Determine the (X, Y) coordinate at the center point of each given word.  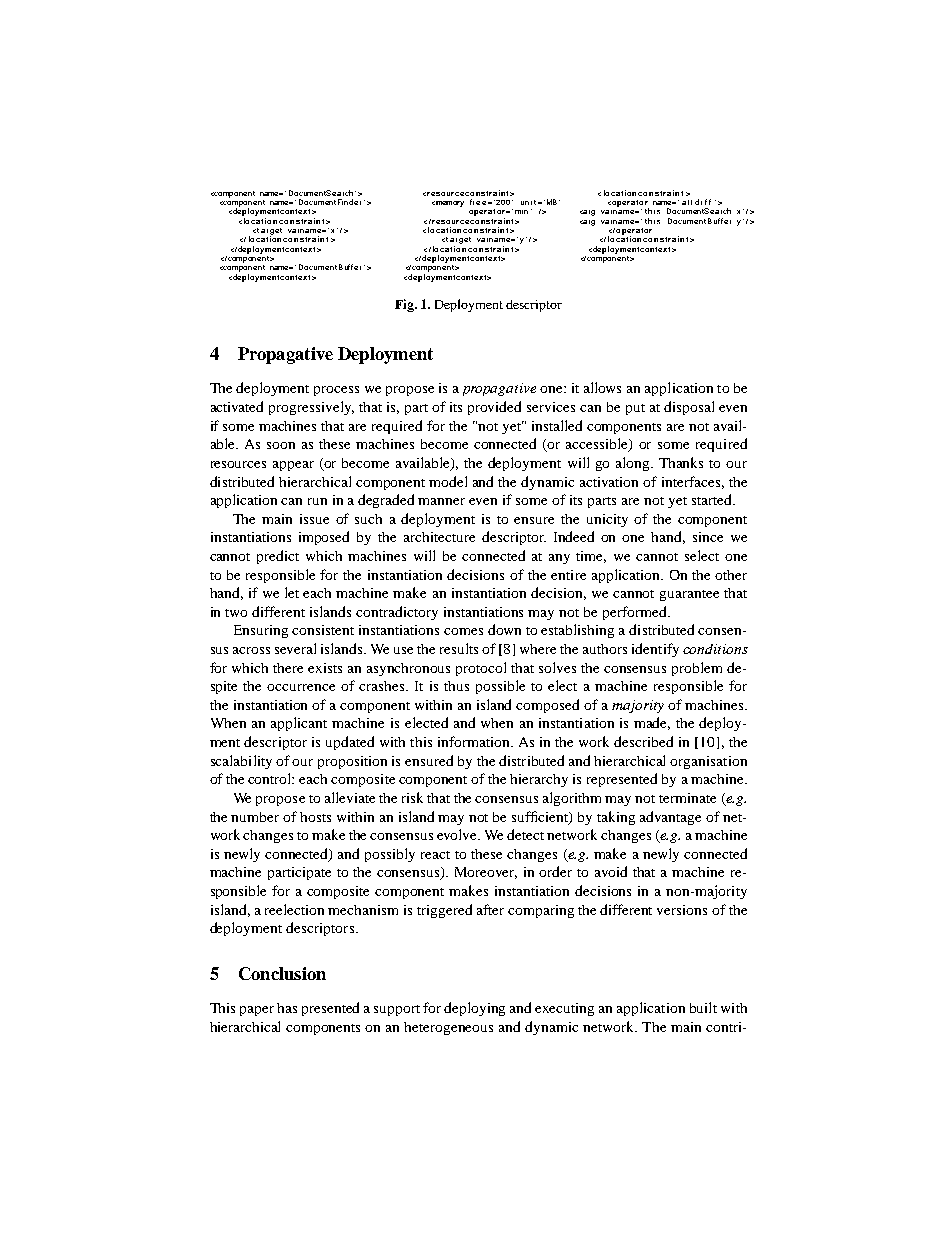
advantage (670, 818)
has (287, 1008)
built (703, 1007)
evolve (458, 834)
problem (697, 669)
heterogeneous (448, 1028)
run (317, 501)
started (713, 499)
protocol (481, 669)
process (336, 391)
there (288, 668)
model (448, 481)
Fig (406, 305)
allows (602, 387)
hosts (315, 817)
